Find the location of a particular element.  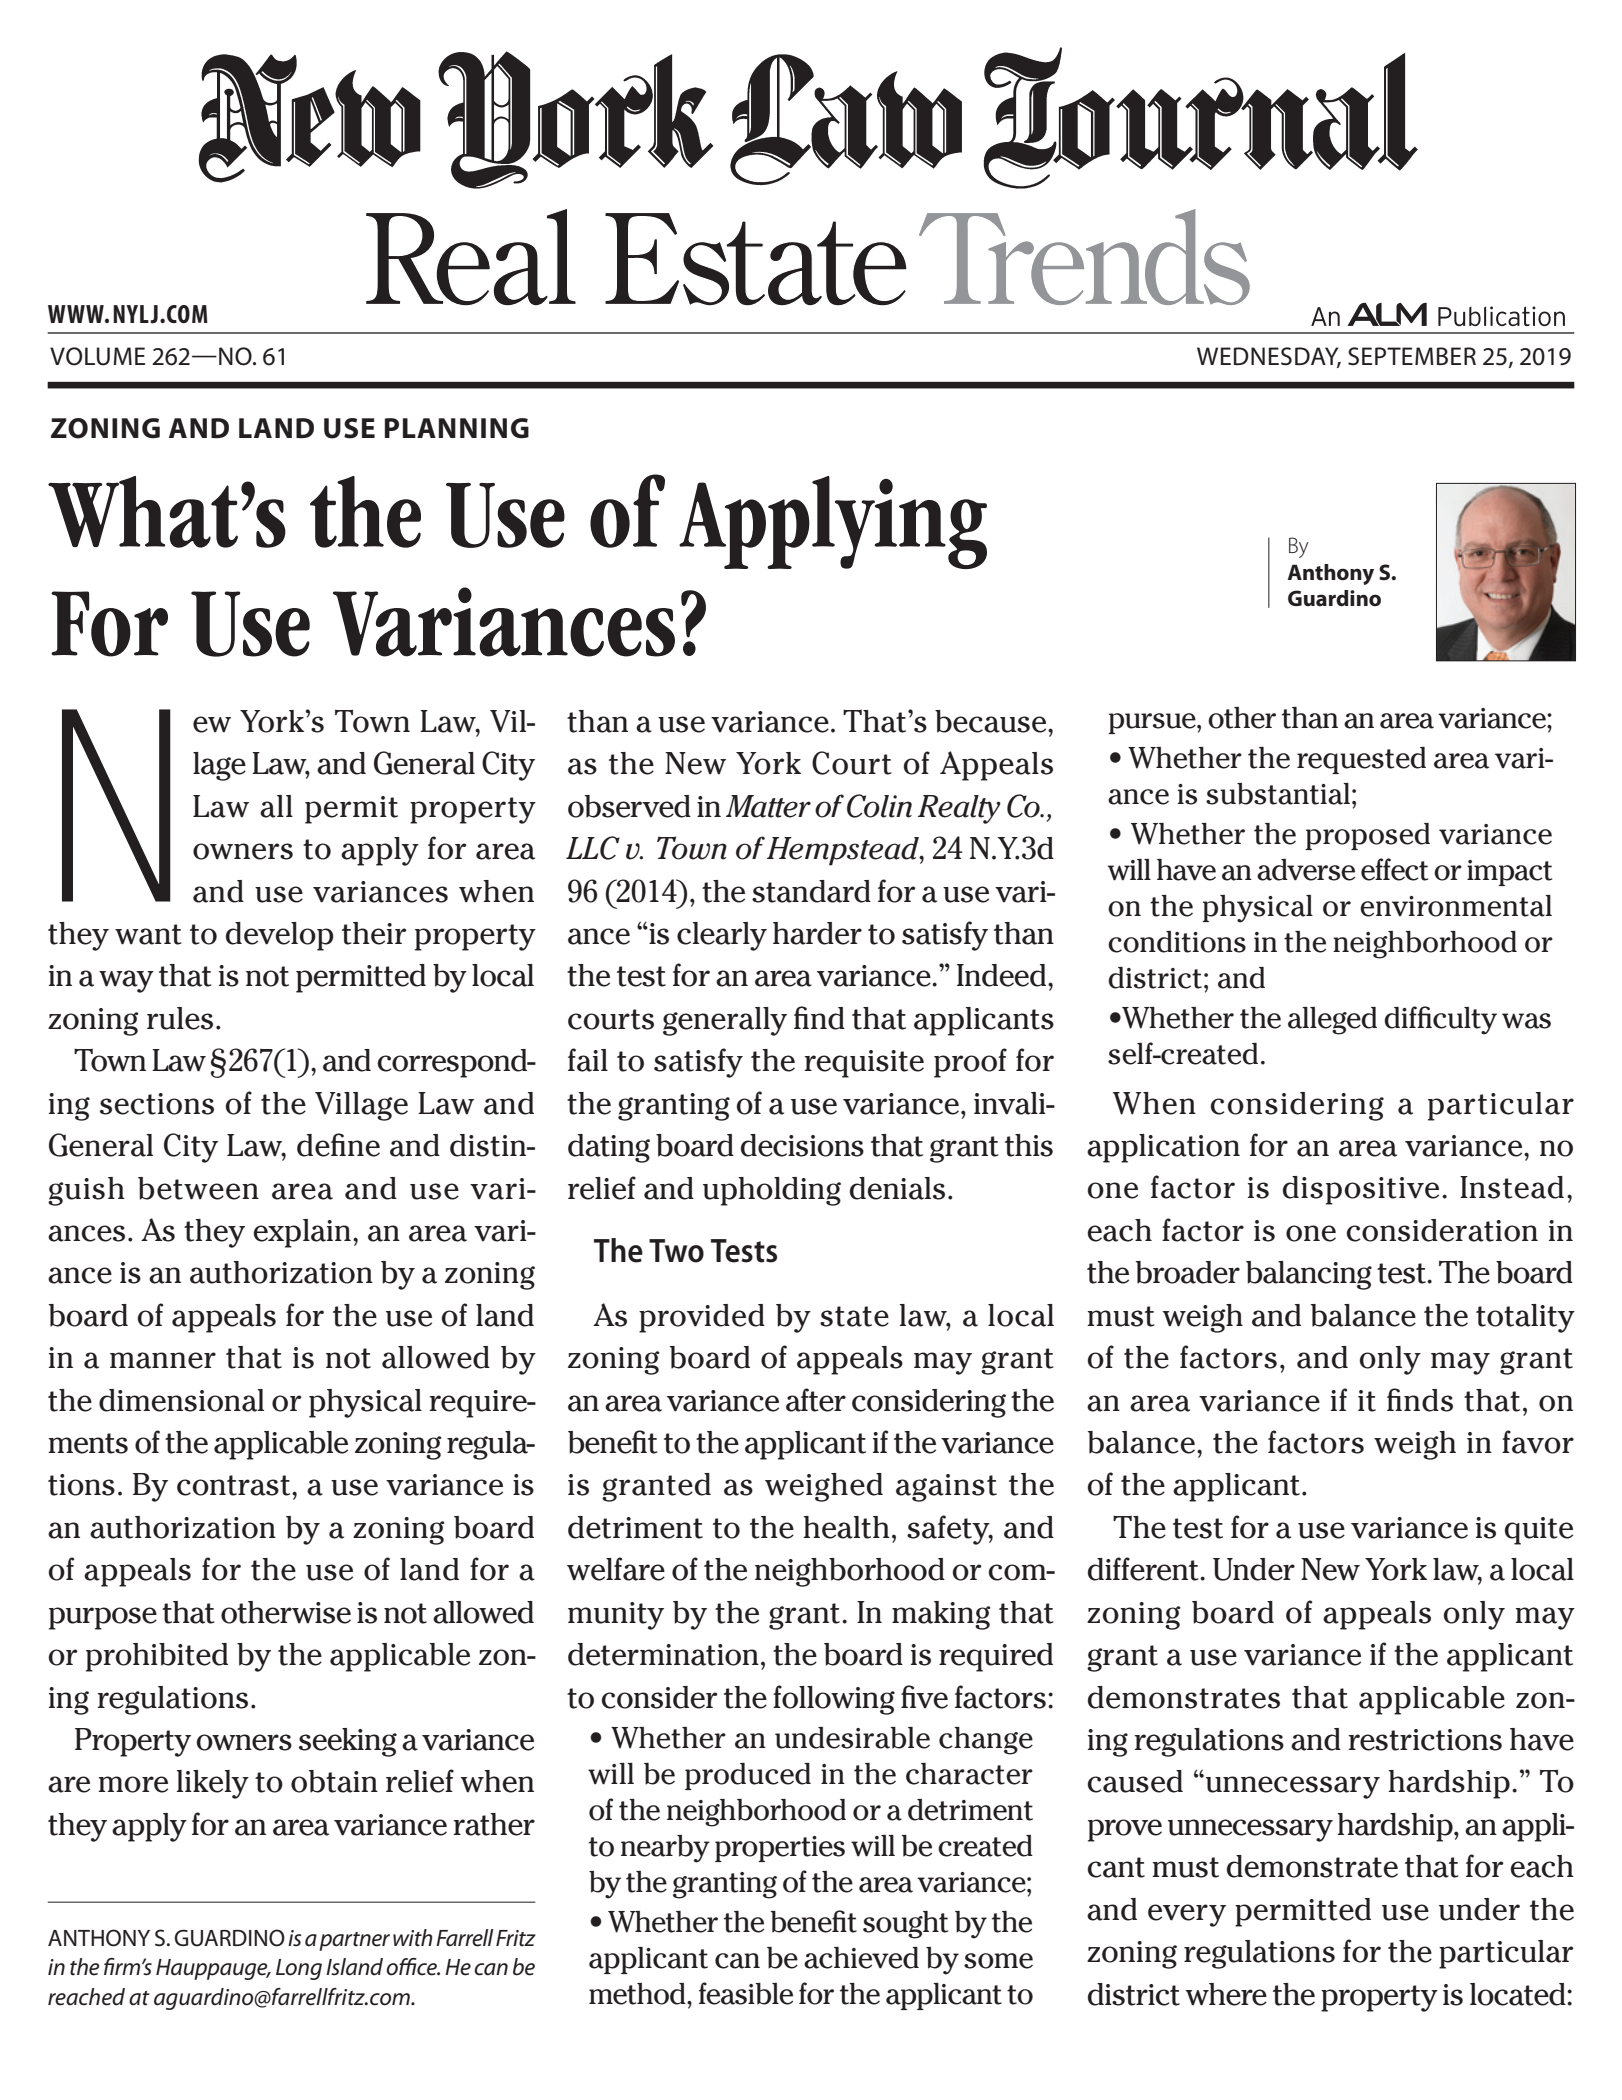

Planning is located at coordinates (457, 428).
